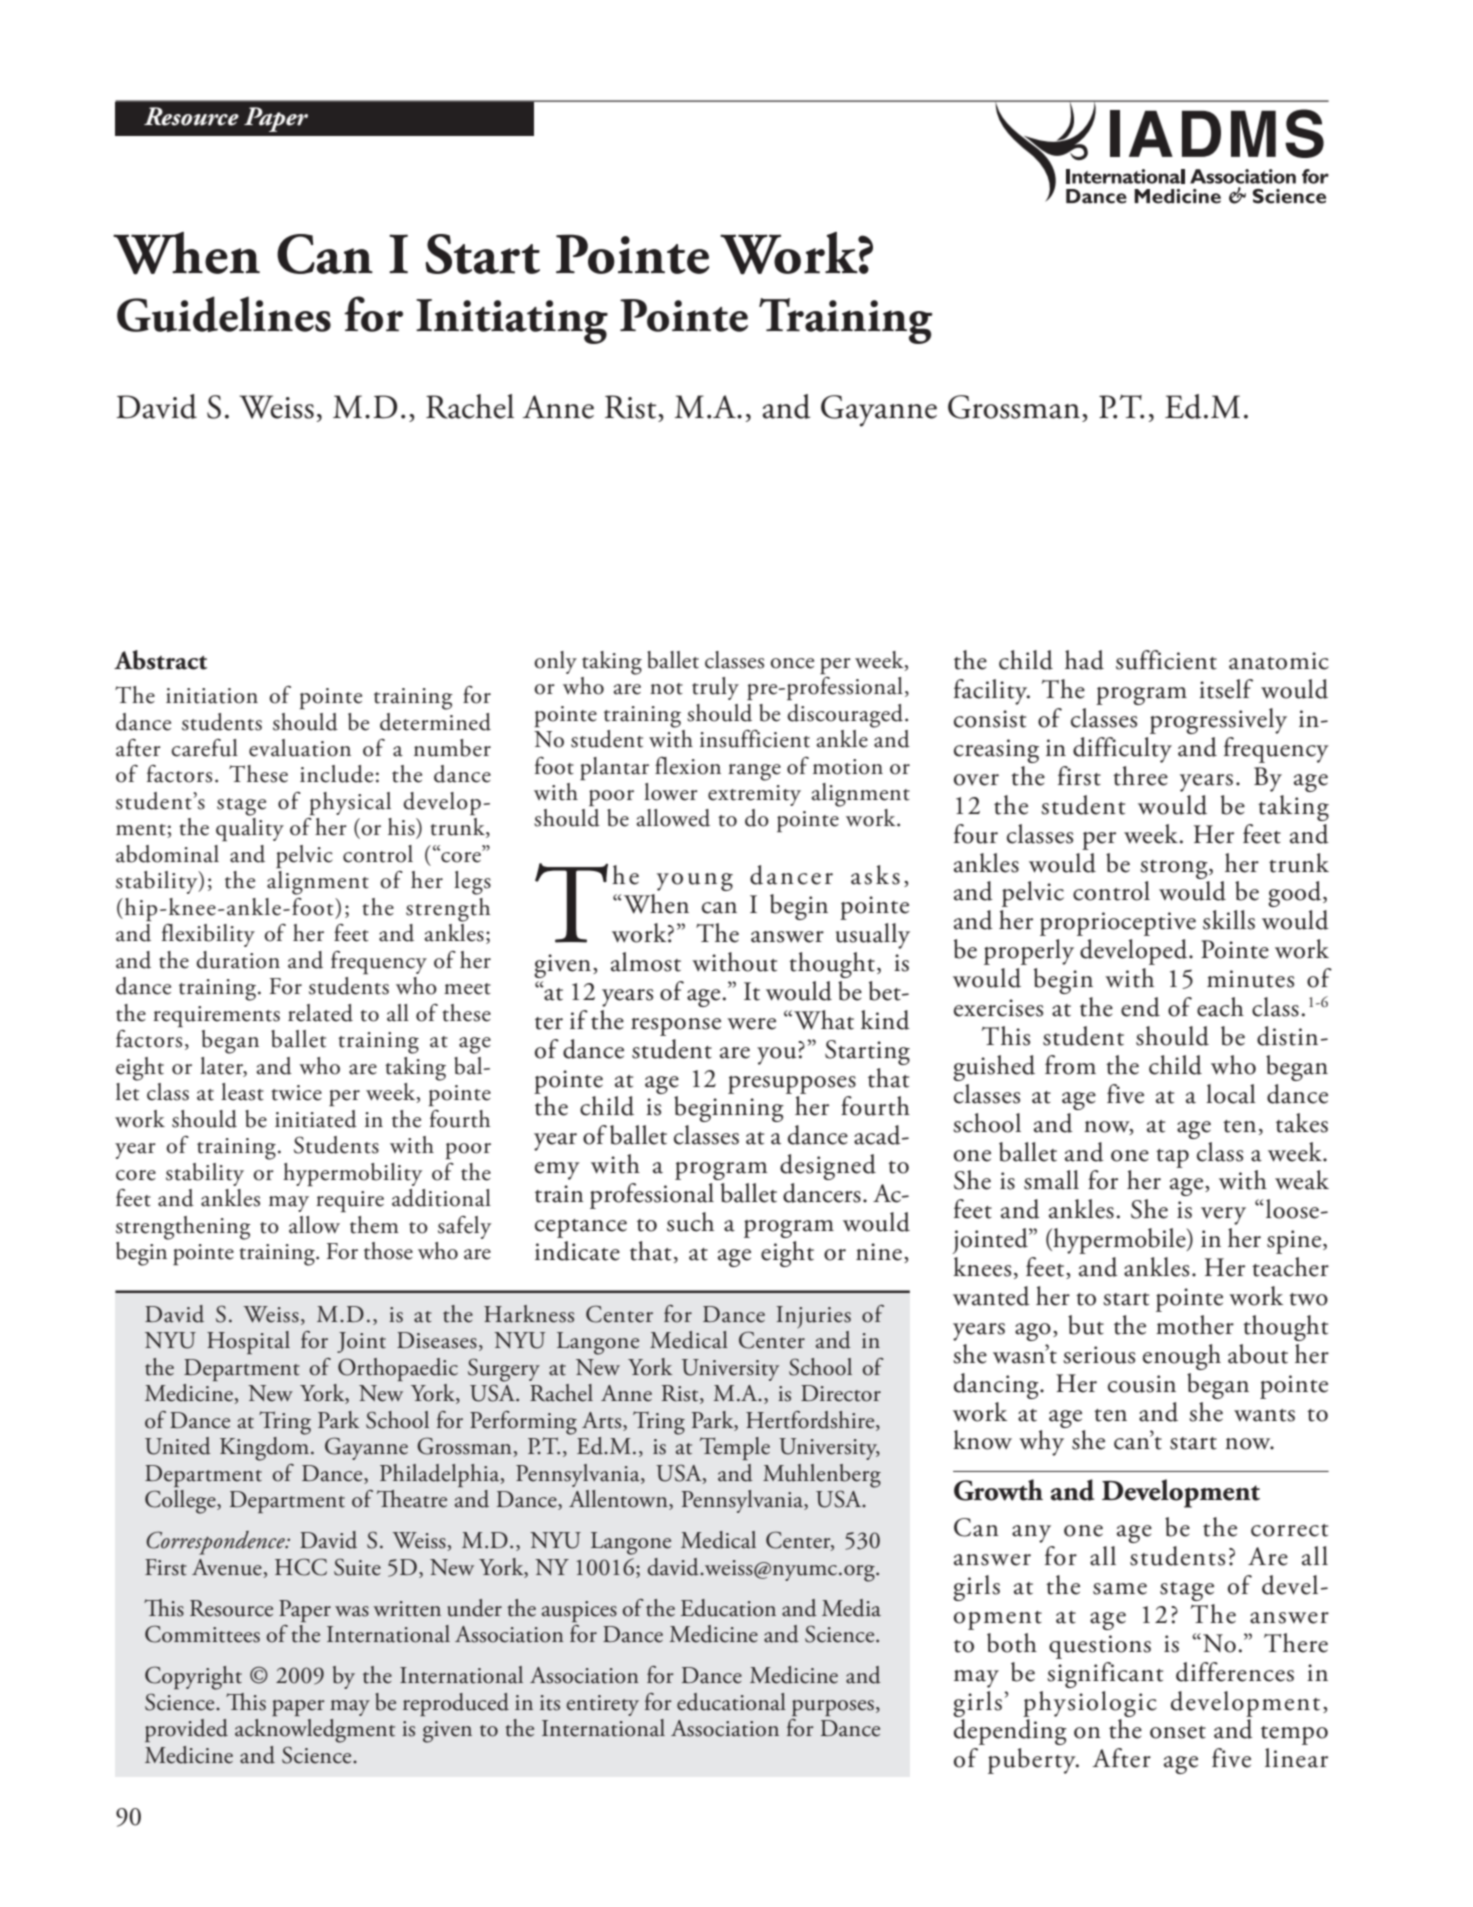 The height and width of the document is (1907, 1473). What do you see at coordinates (833, 1708) in the document?
I see `purposes` at bounding box center [833, 1708].
